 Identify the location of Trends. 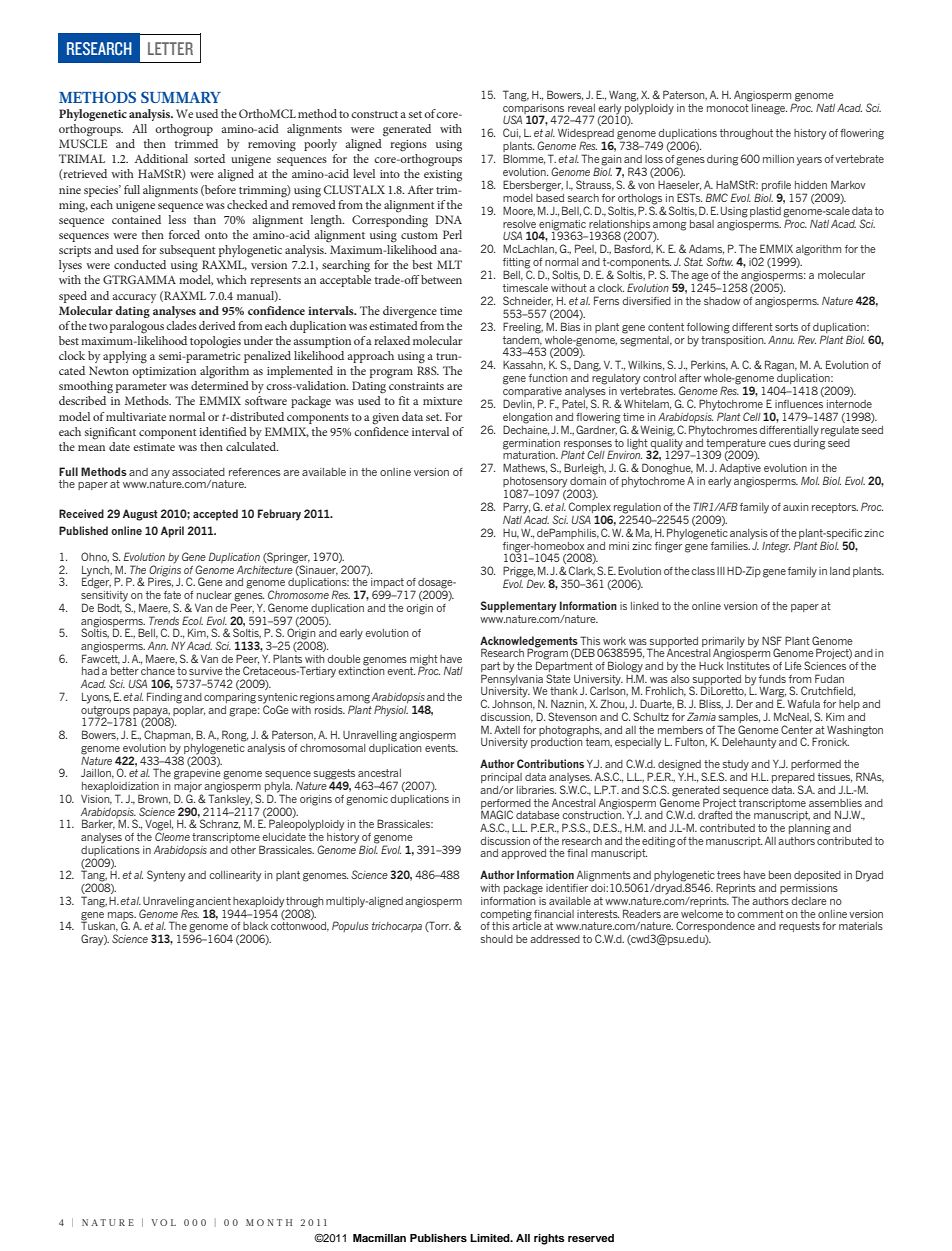
(164, 620).
